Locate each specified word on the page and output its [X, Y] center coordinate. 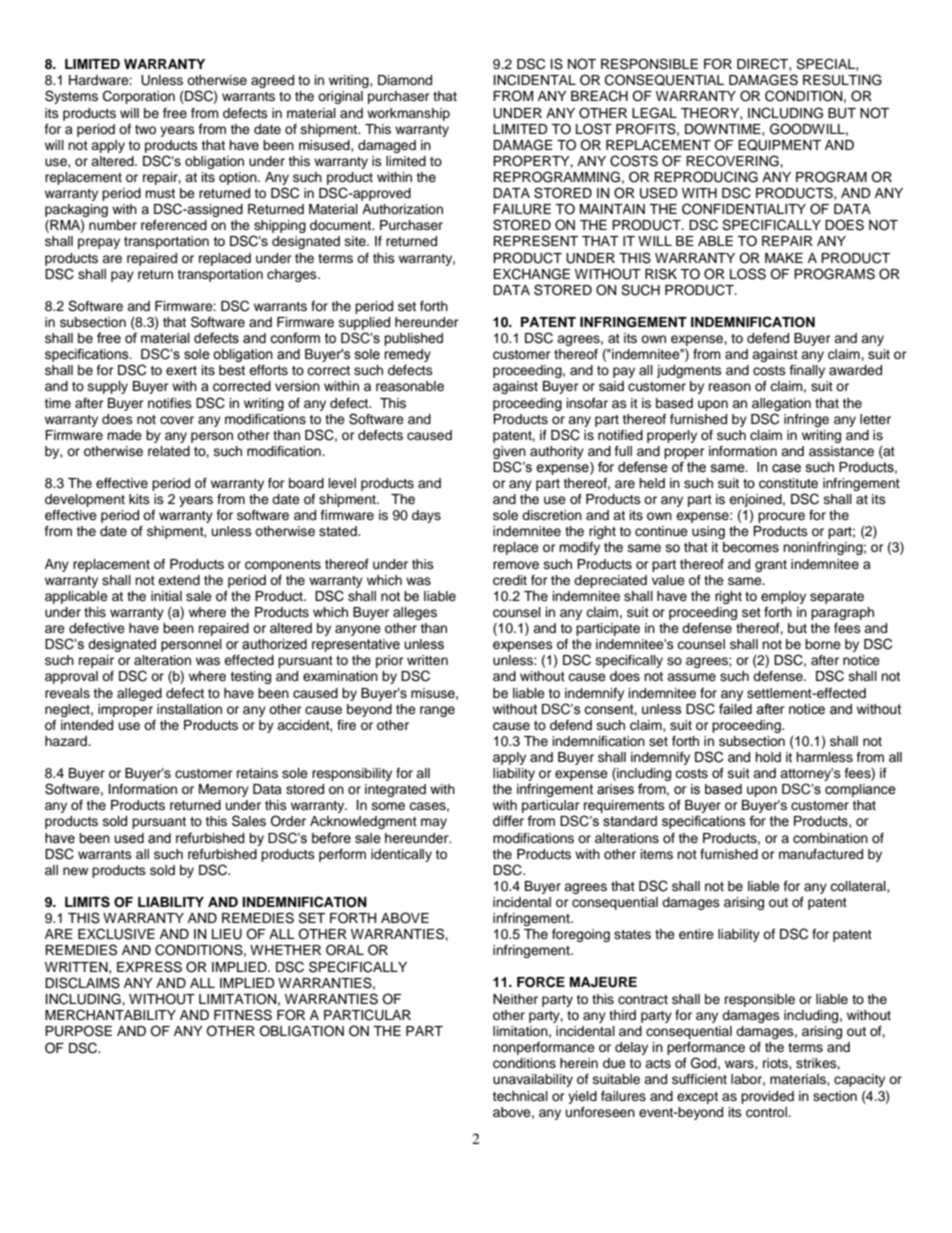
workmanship [408, 114]
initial [166, 596]
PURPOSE [78, 1031]
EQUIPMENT [779, 145]
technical [520, 1096]
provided [767, 1097]
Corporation [139, 97]
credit [510, 580]
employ [783, 597]
